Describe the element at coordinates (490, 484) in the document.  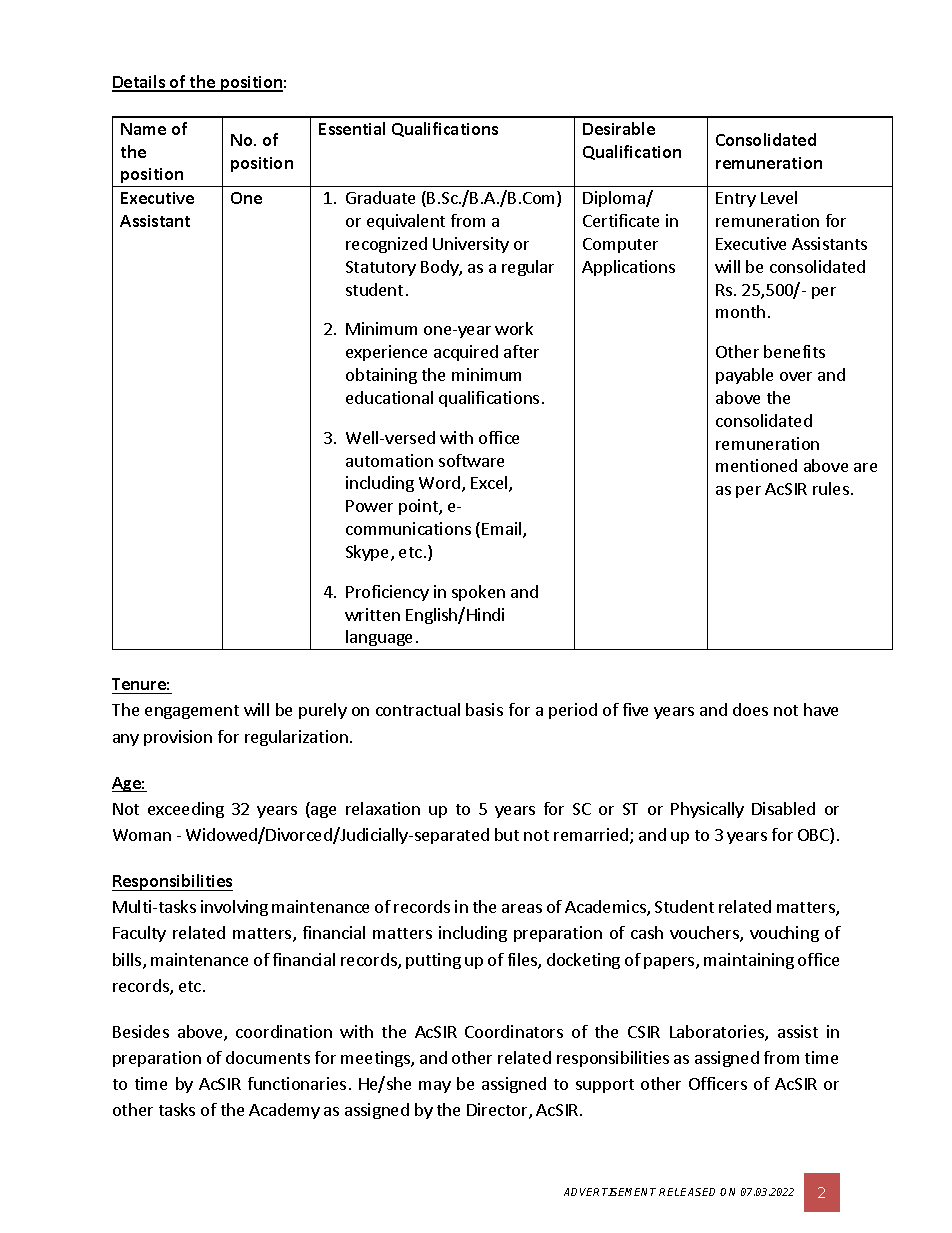
I see `Excel` at that location.
